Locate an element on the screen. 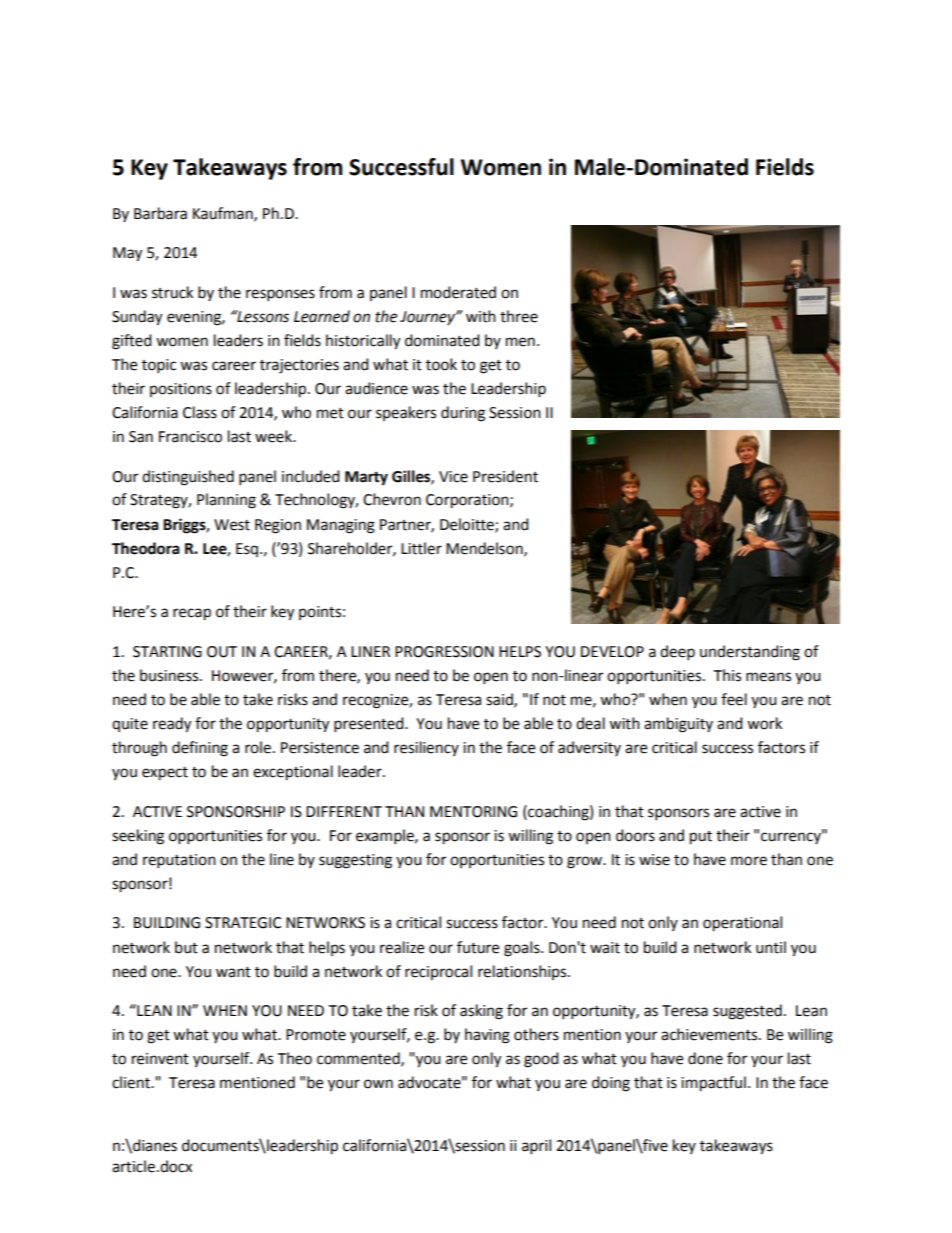  operational is located at coordinates (742, 924).
